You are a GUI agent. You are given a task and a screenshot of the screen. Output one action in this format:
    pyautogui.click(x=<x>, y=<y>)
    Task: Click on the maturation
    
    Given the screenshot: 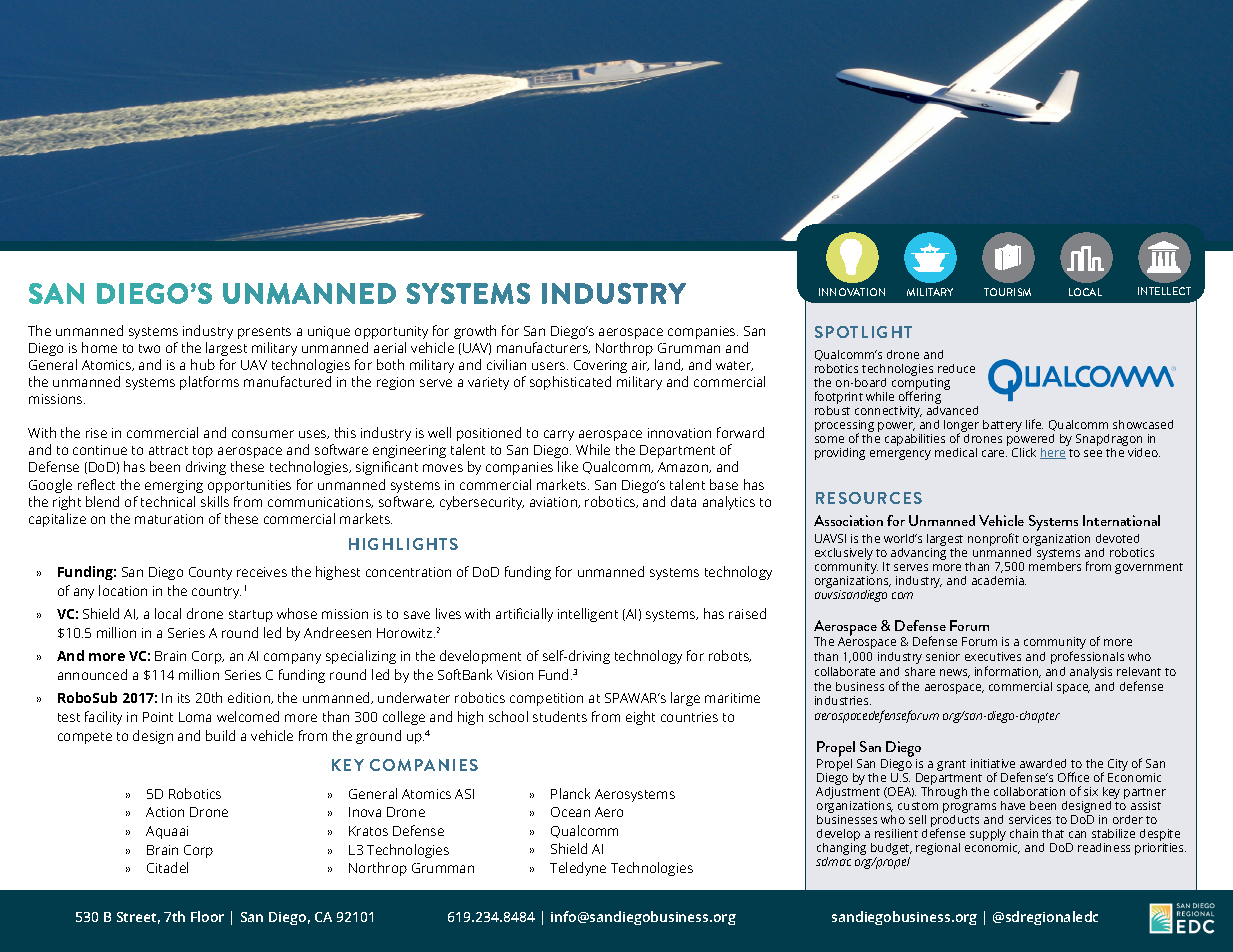 What is the action you would take?
    pyautogui.click(x=169, y=519)
